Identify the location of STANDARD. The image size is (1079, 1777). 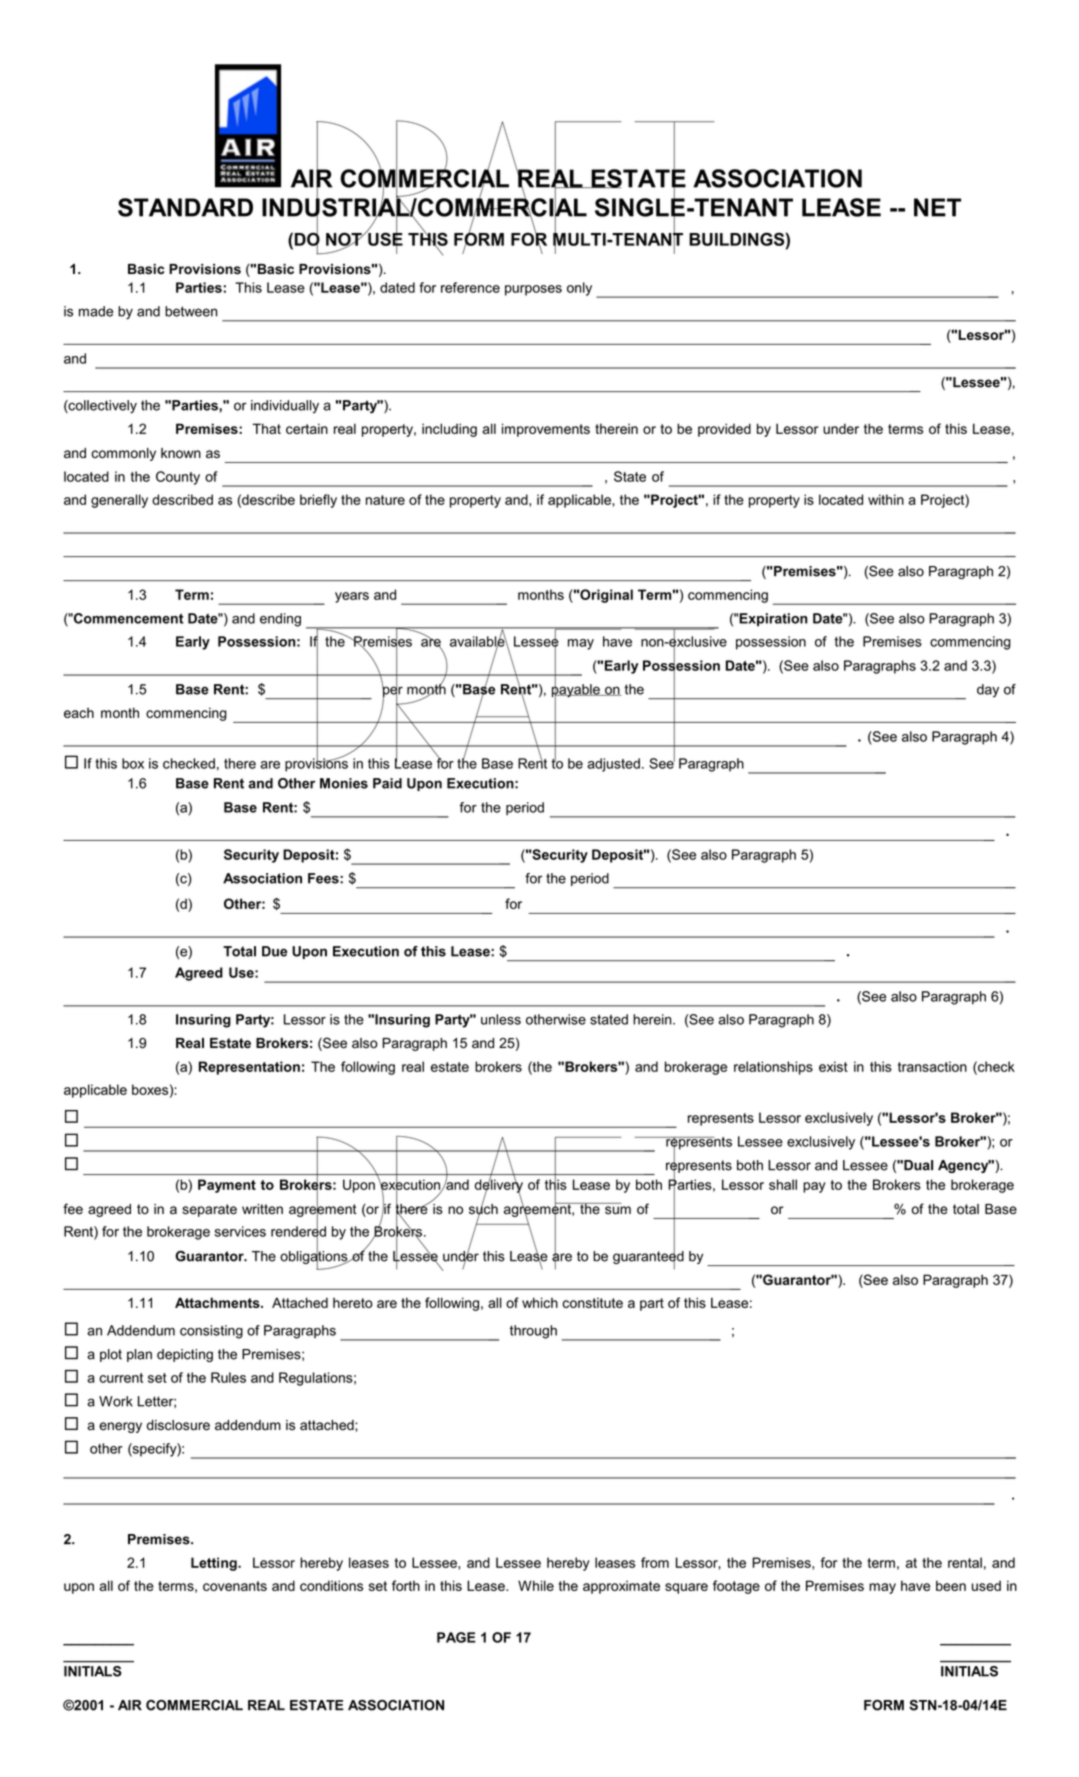
(185, 207).
